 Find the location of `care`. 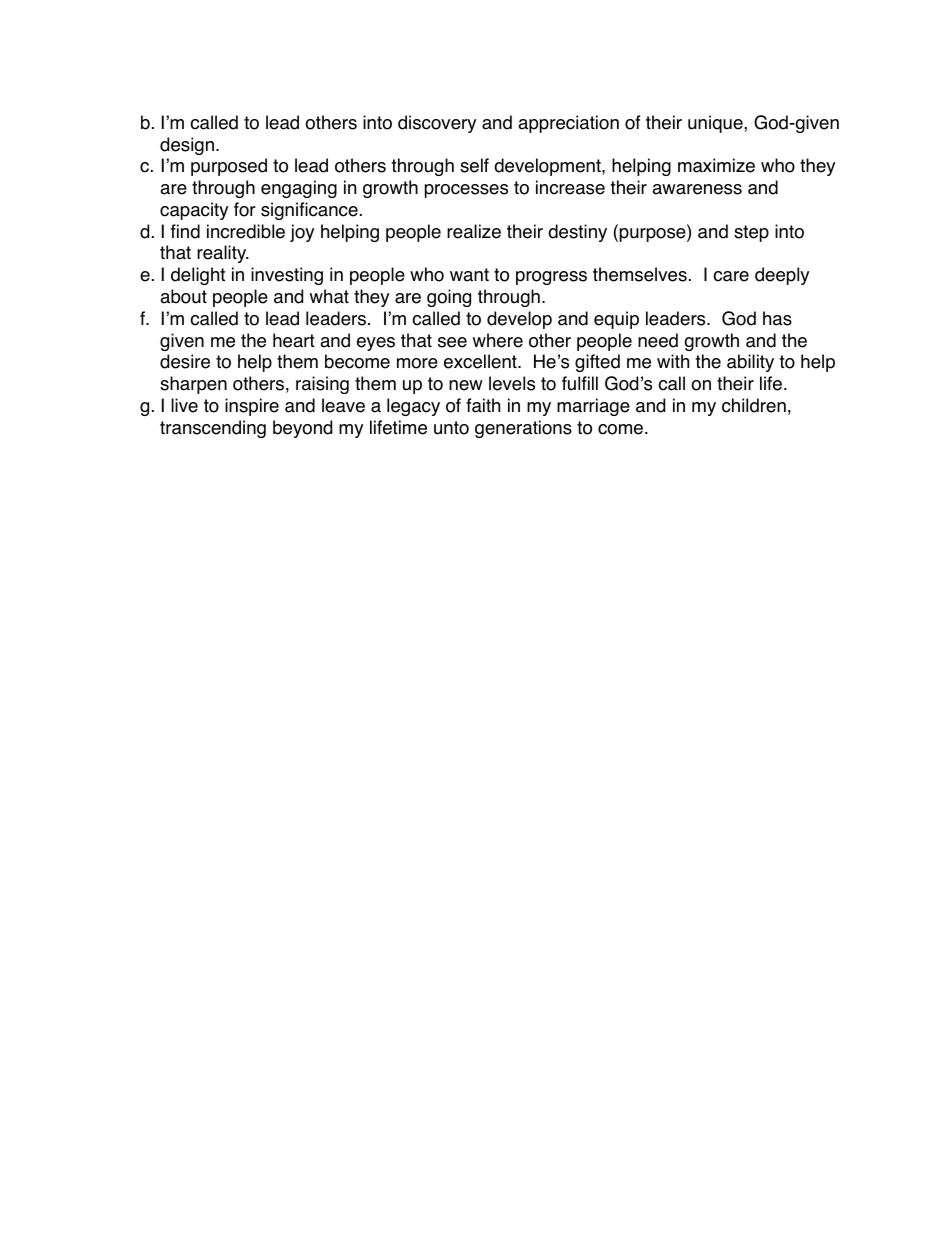

care is located at coordinates (731, 276).
